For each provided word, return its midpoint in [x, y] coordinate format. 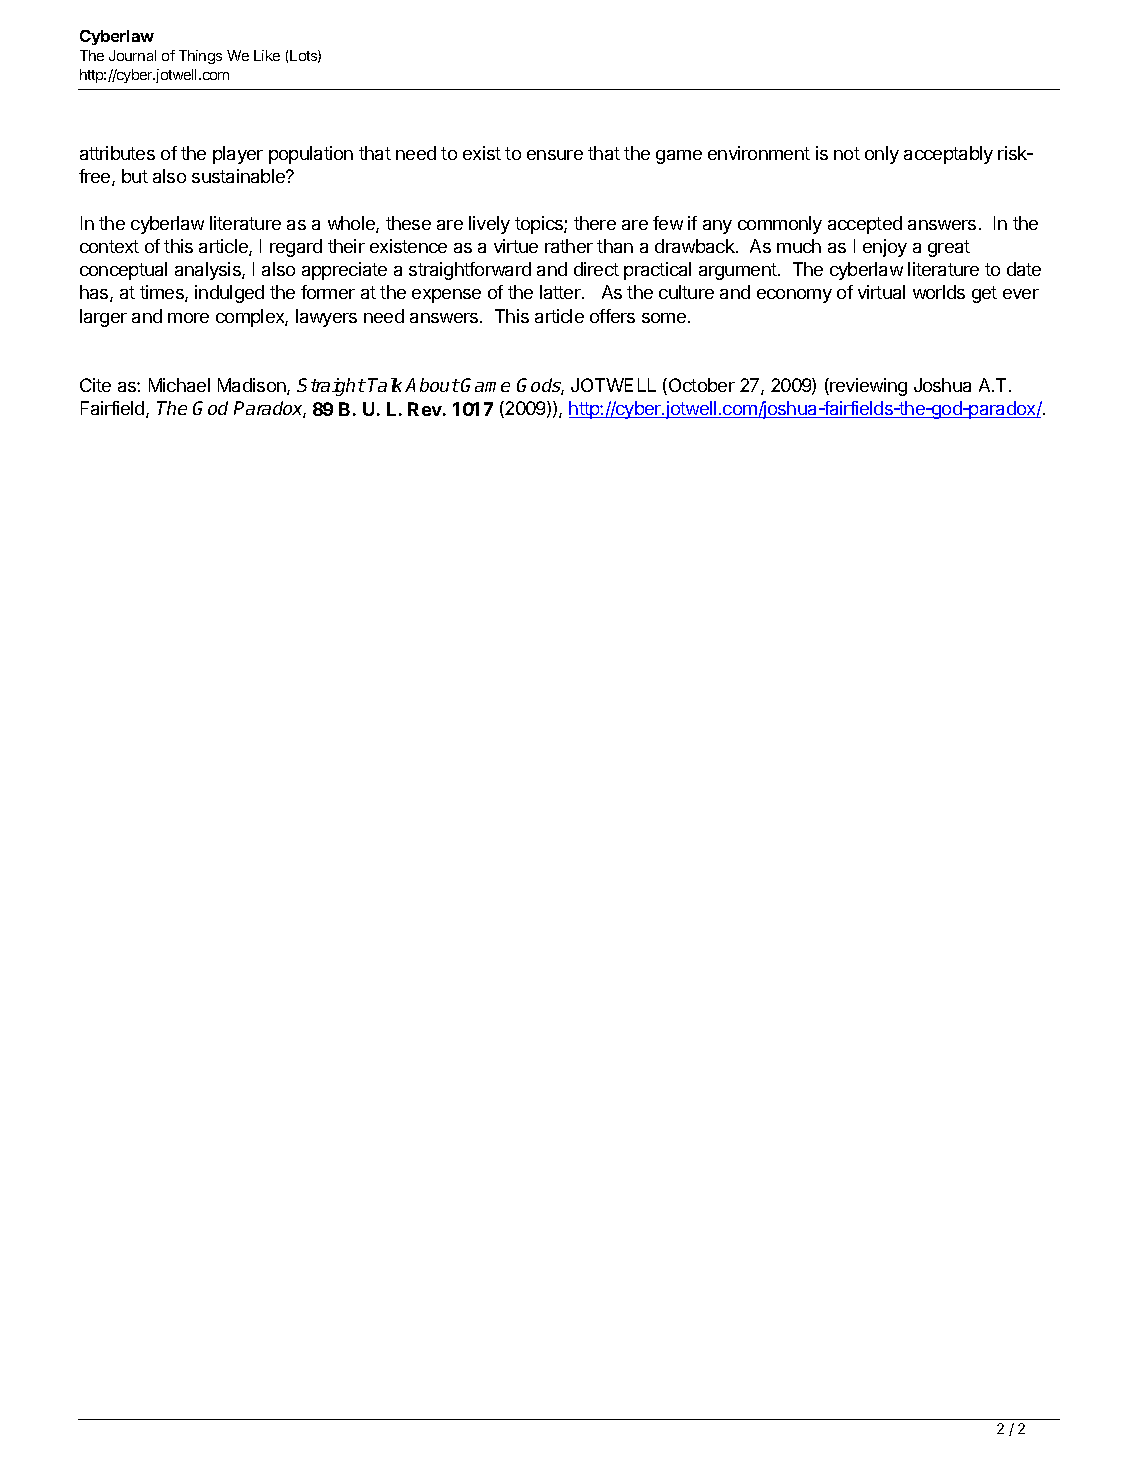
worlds [939, 292]
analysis [209, 271]
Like [267, 55]
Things [200, 57]
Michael [179, 385]
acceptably [948, 155]
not [847, 153]
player [238, 155]
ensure [555, 155]
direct [596, 269]
